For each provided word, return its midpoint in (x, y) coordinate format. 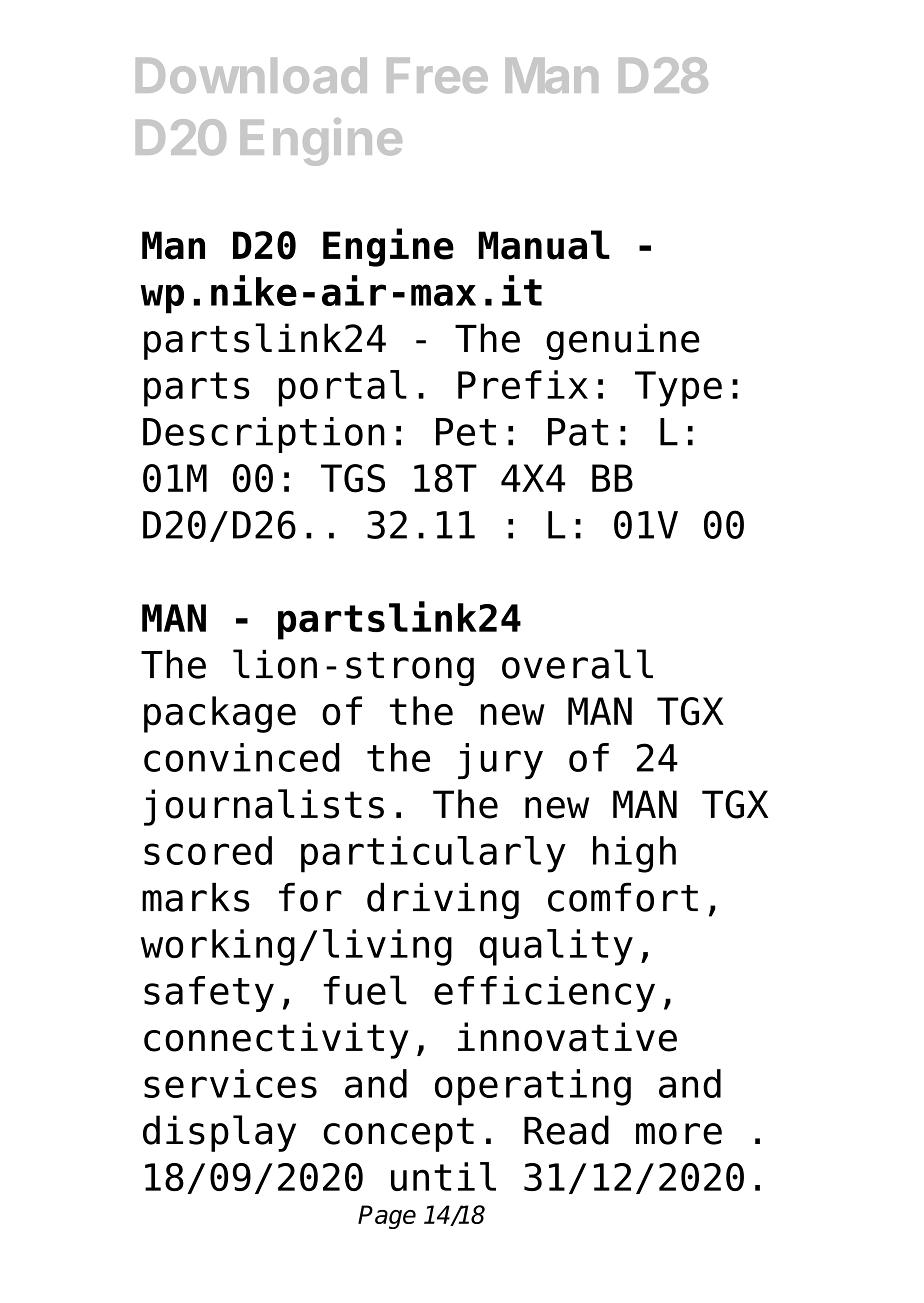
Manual (544, 245)
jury (500, 761)
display (219, 1133)
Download (251, 76)
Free (437, 76)
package (220, 714)
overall (577, 664)
